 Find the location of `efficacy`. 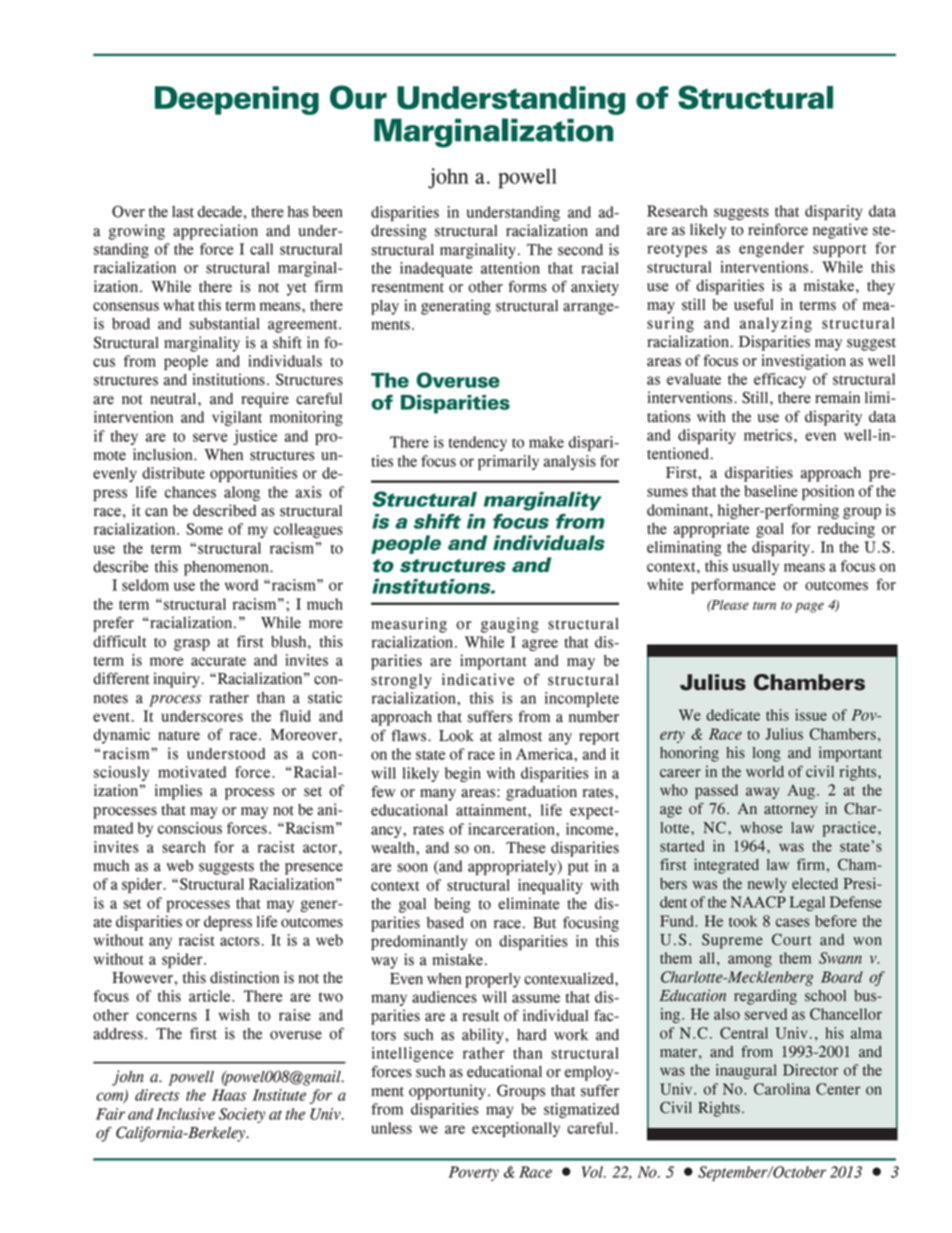

efficacy is located at coordinates (780, 380).
